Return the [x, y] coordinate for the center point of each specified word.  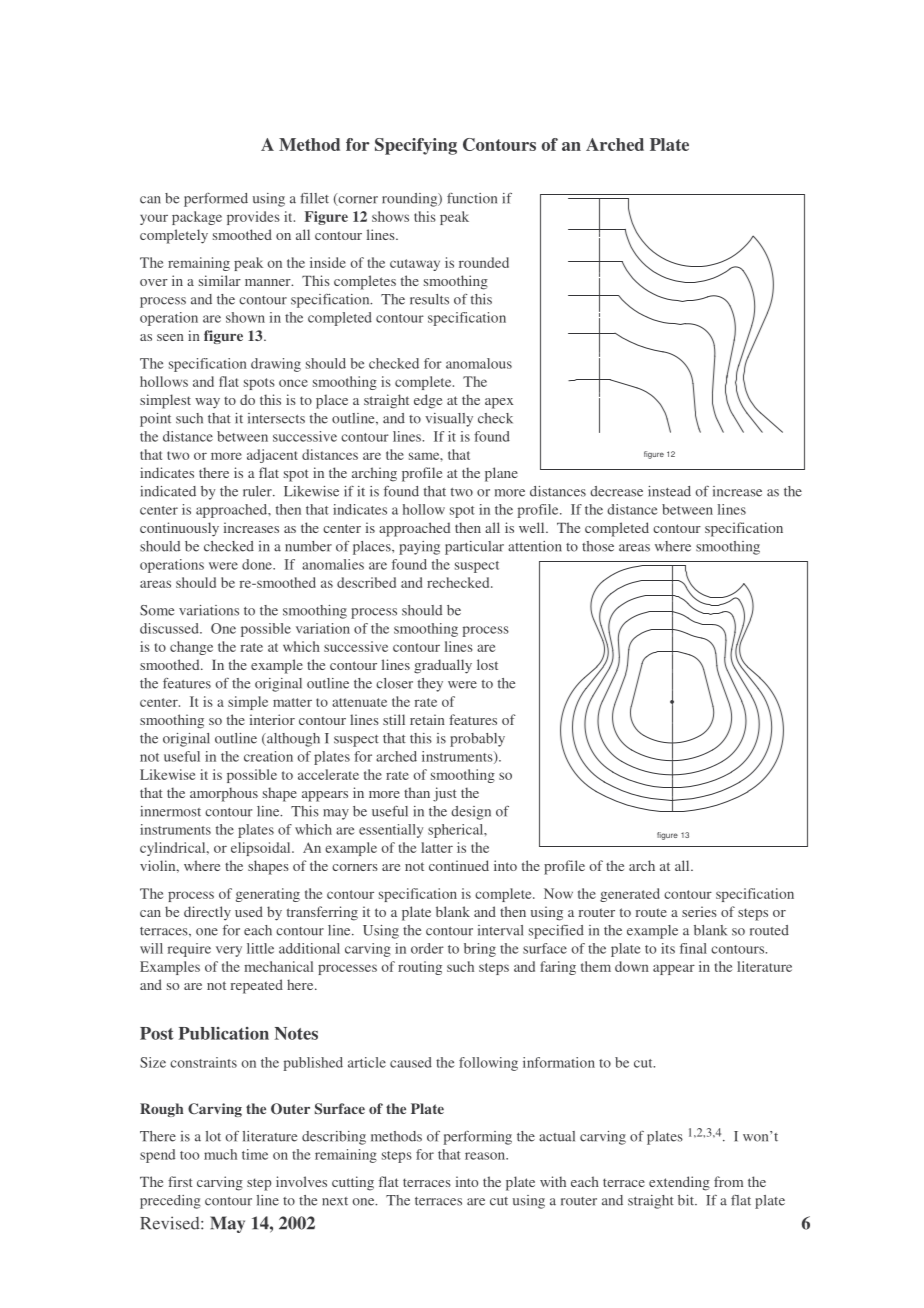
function [472, 198]
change [191, 648]
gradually [443, 666]
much [220, 1154]
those [598, 546]
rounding [411, 200]
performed [216, 200]
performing [477, 1137]
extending [679, 1183]
